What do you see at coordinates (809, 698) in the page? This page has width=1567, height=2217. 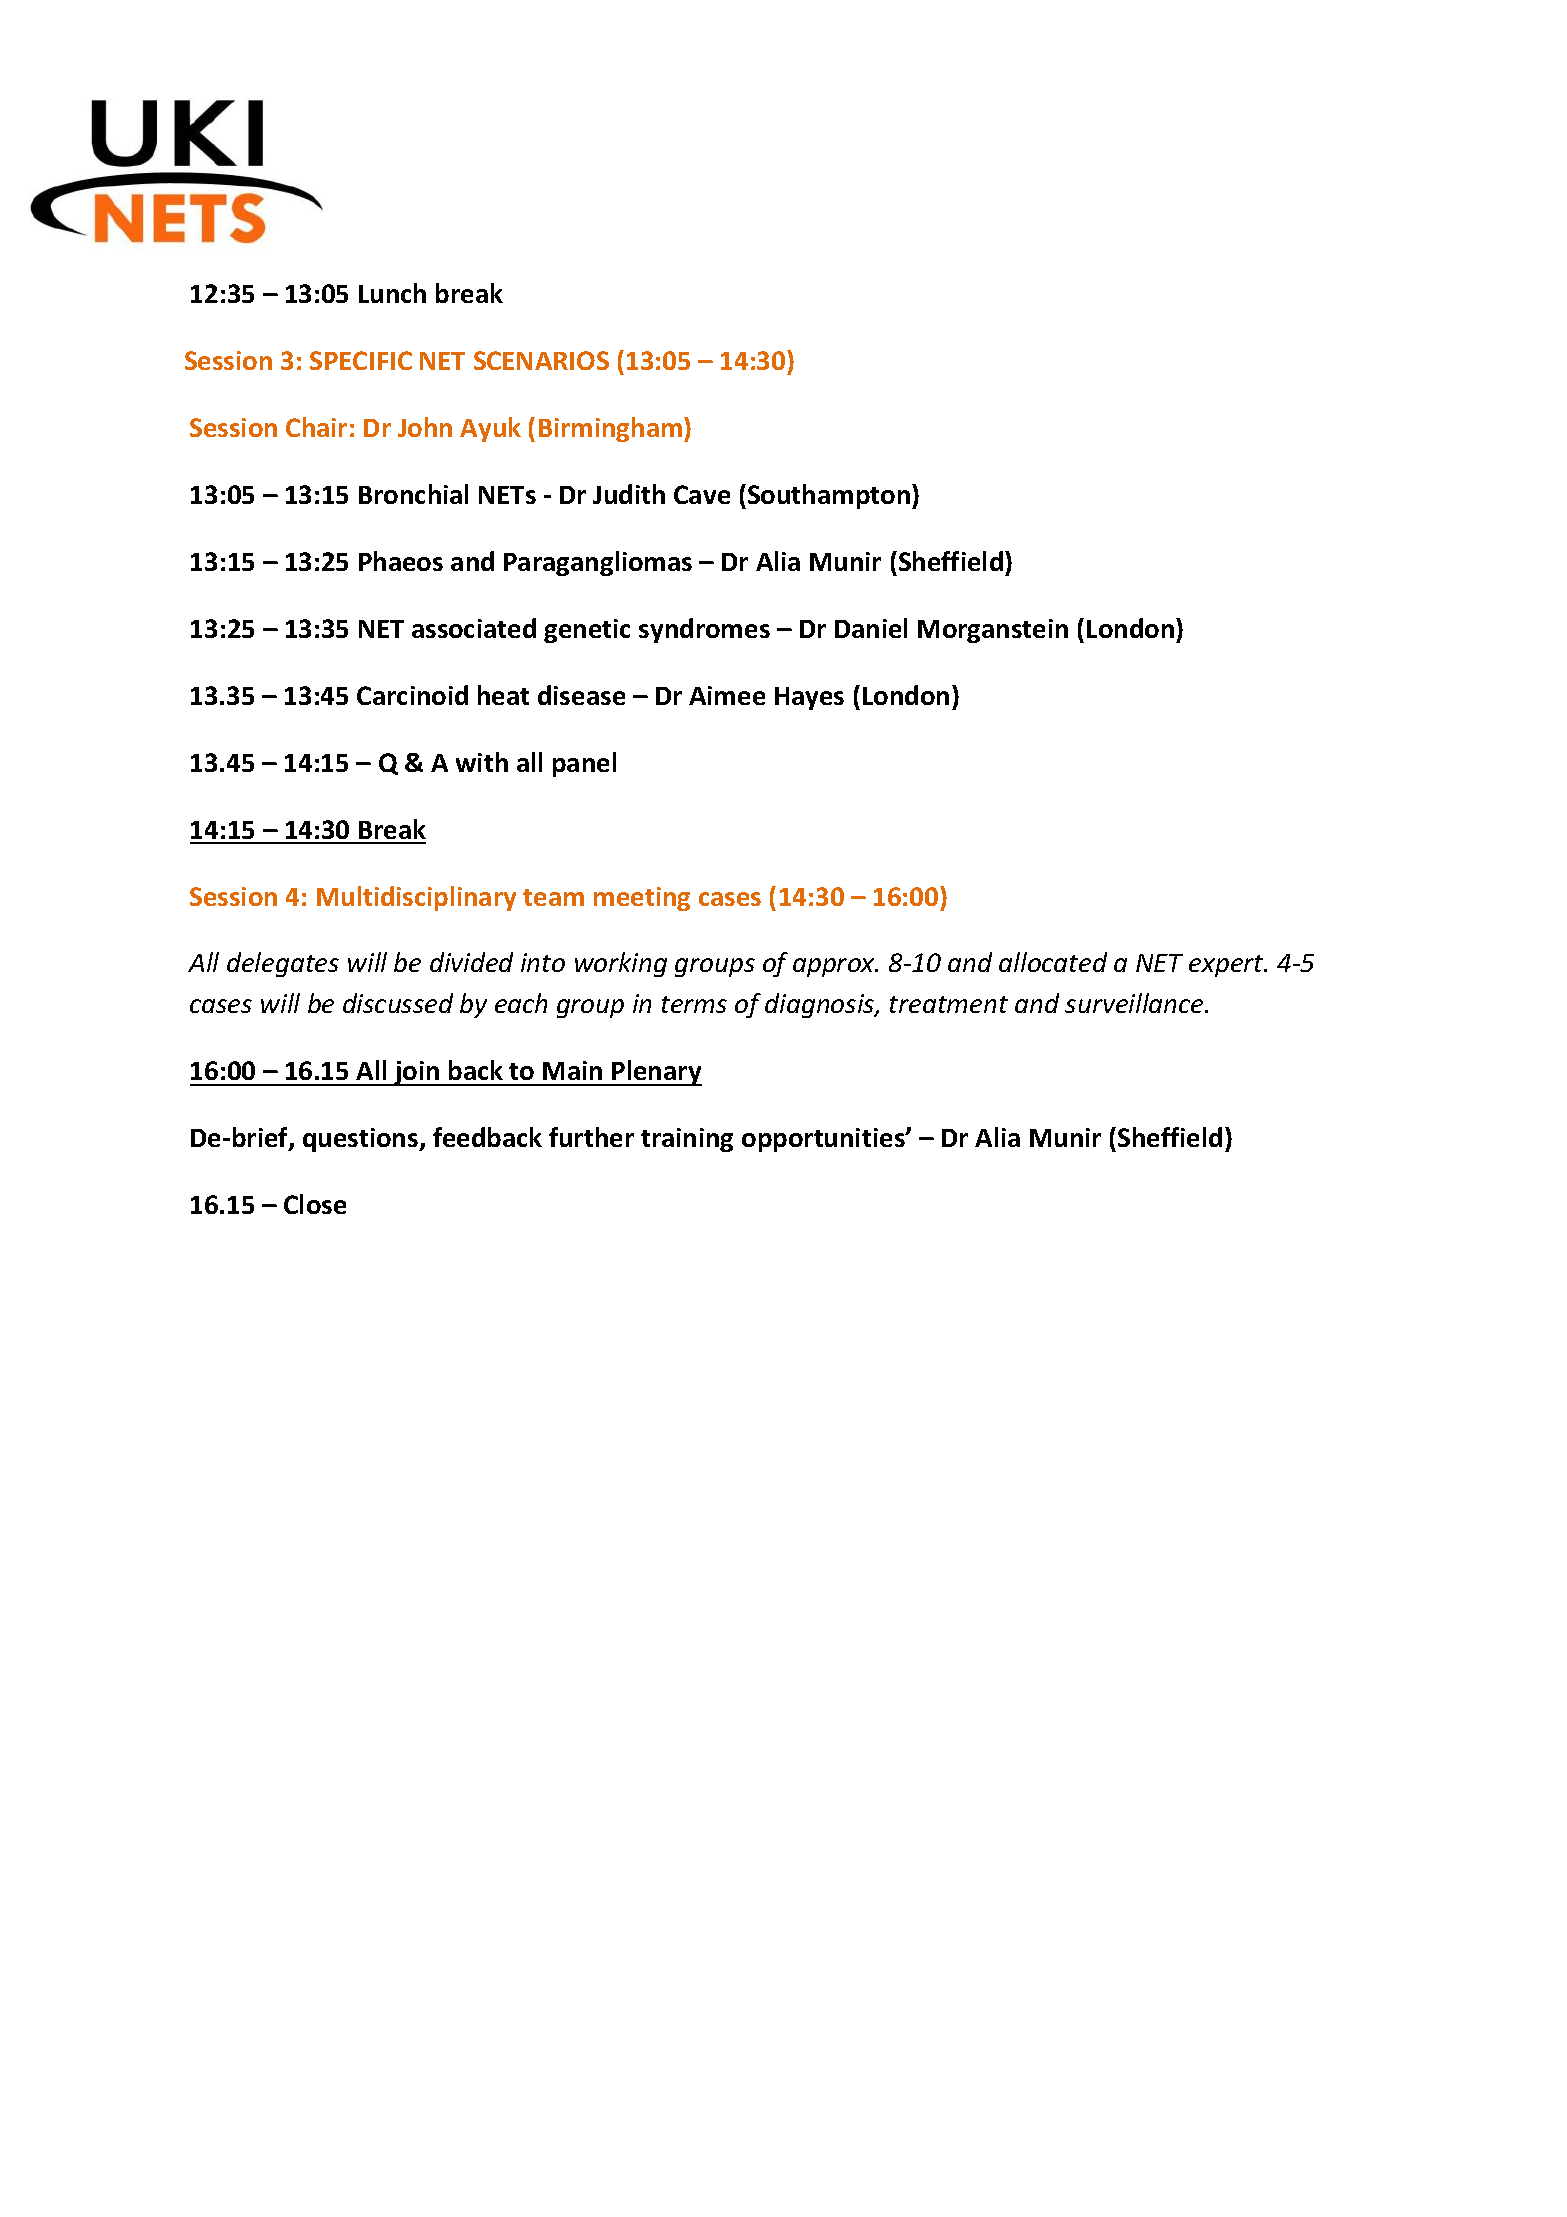 I see `Hayes` at bounding box center [809, 698].
